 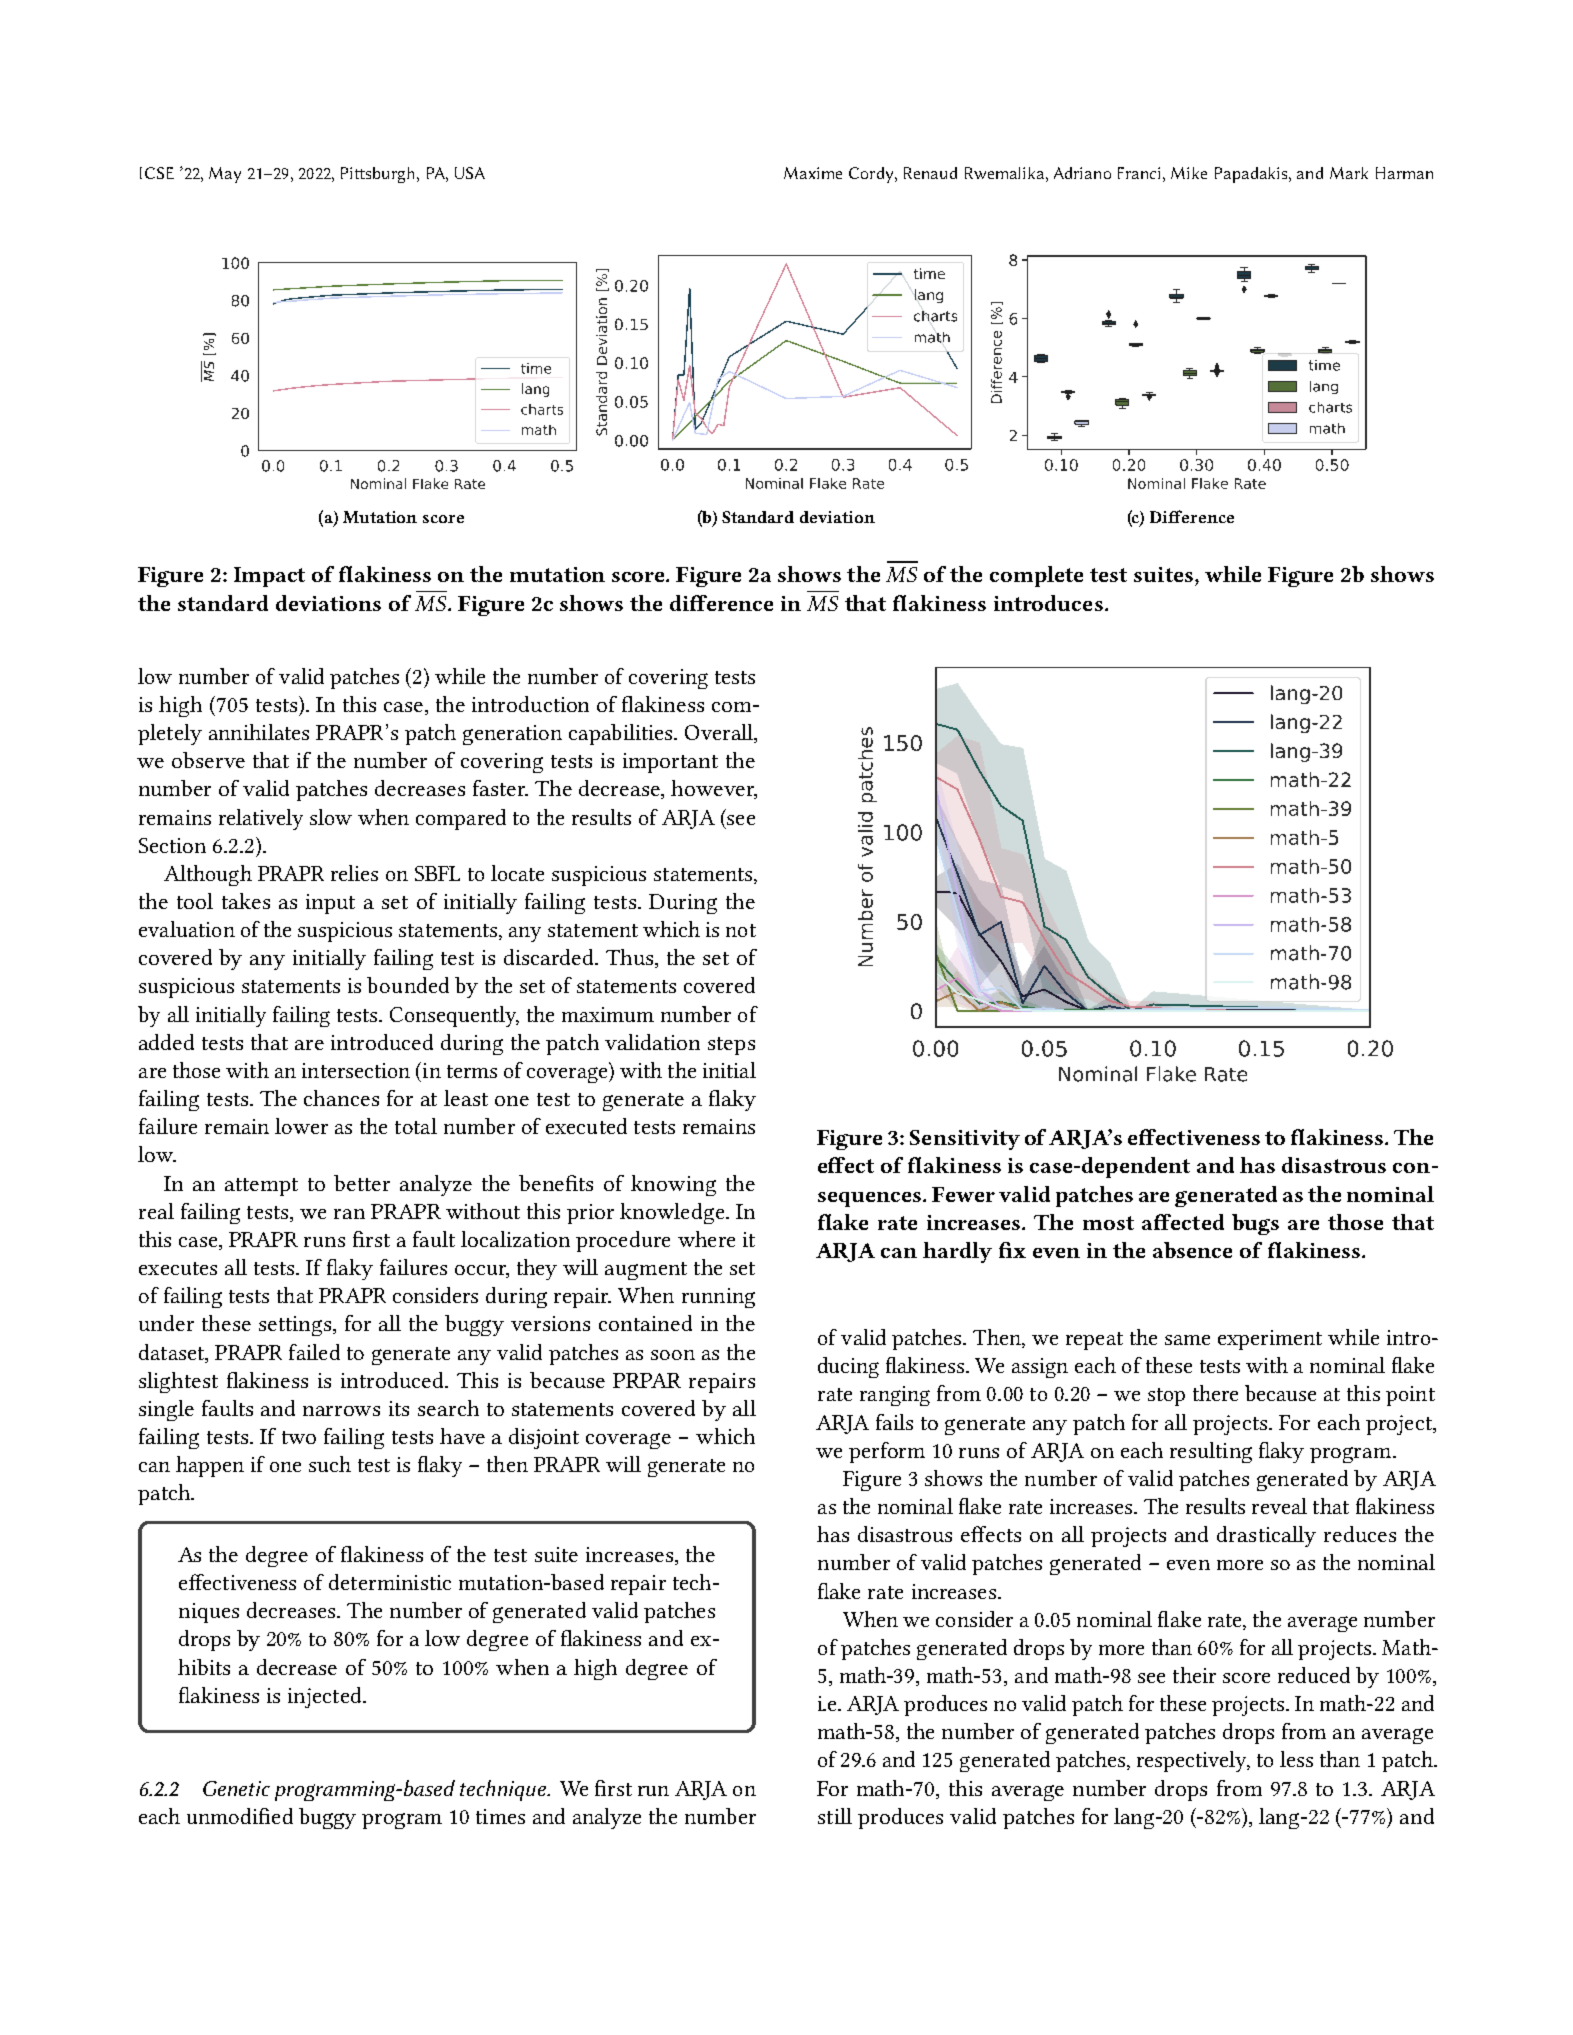 What do you see at coordinates (1189, 173) in the image?
I see `Mike` at bounding box center [1189, 173].
